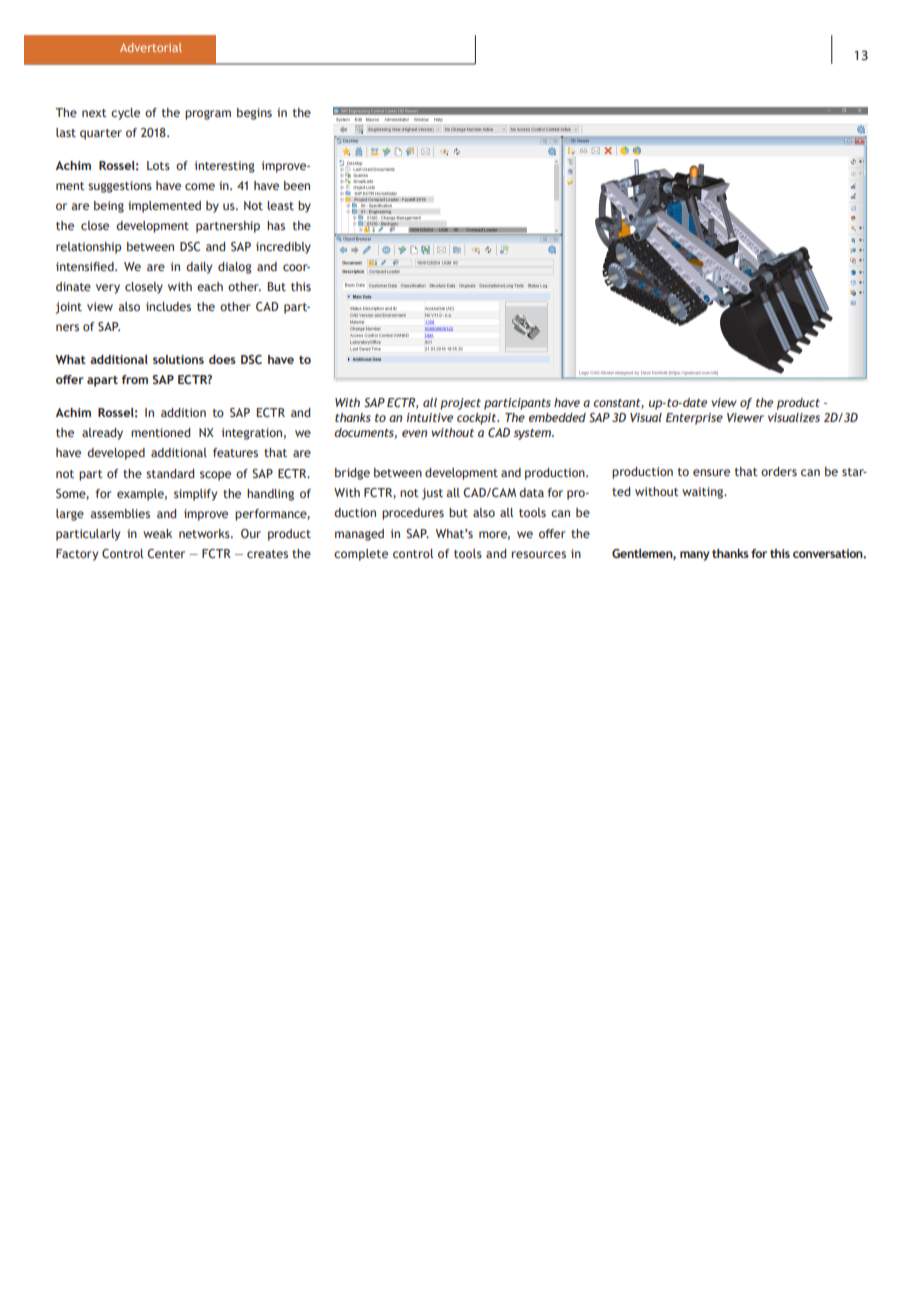 This screenshot has height=1308, width=924. What do you see at coordinates (199, 268) in the screenshot?
I see `daily` at bounding box center [199, 268].
